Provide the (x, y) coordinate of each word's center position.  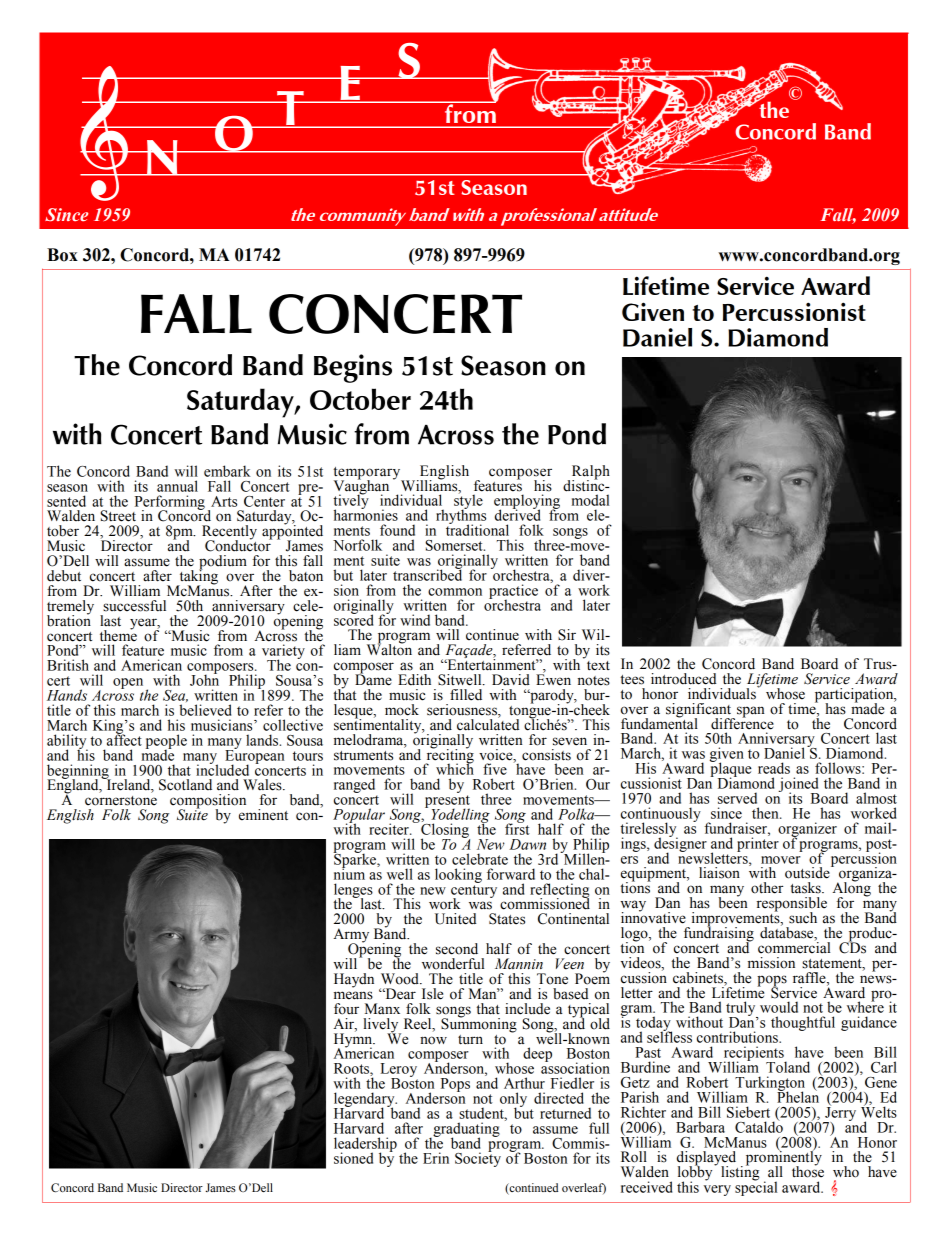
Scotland (185, 785)
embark (227, 471)
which (455, 768)
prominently (784, 1158)
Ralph (589, 473)
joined (798, 785)
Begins (353, 368)
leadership (365, 1145)
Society (478, 1158)
